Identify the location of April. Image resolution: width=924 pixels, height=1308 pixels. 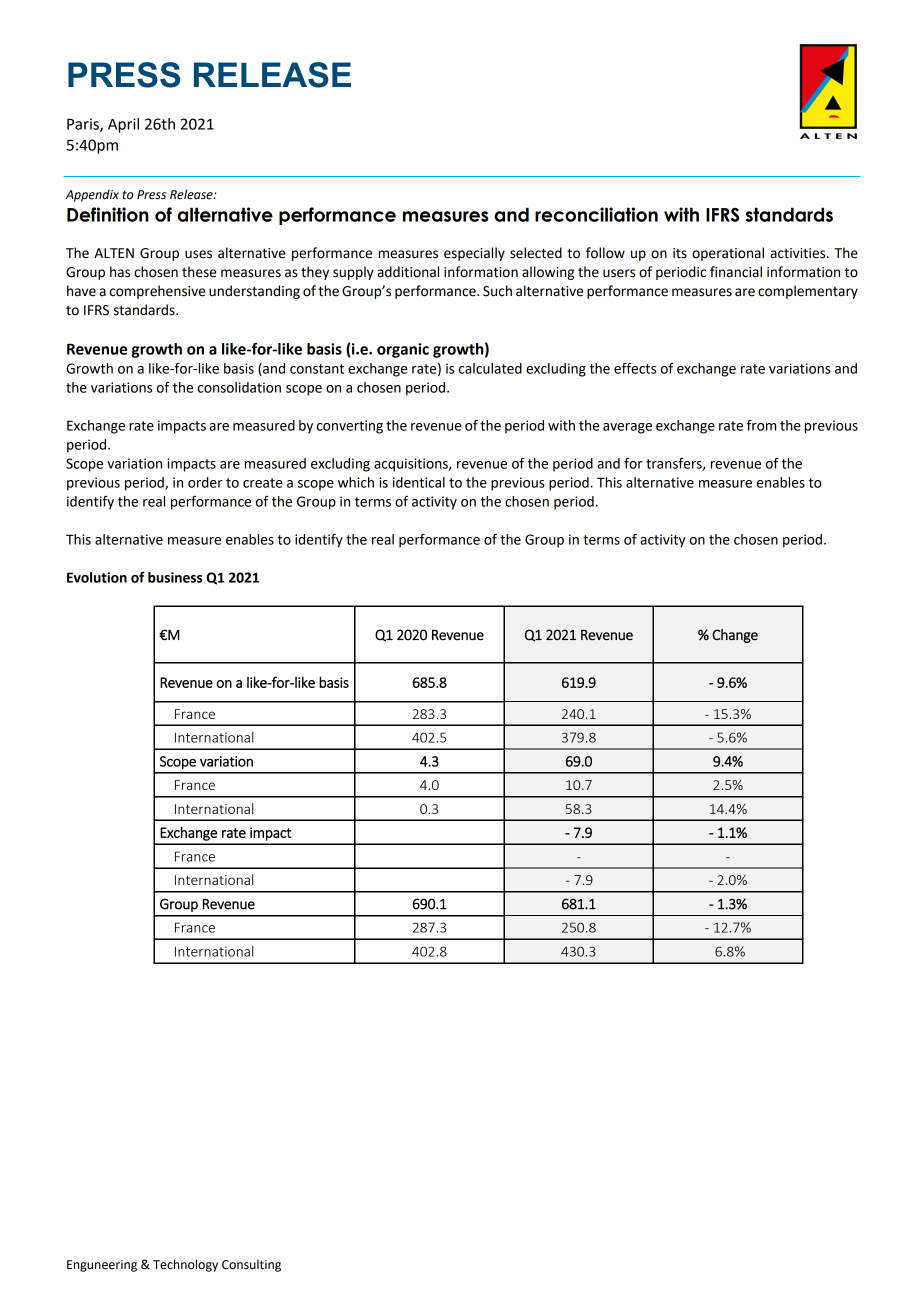
(123, 125).
